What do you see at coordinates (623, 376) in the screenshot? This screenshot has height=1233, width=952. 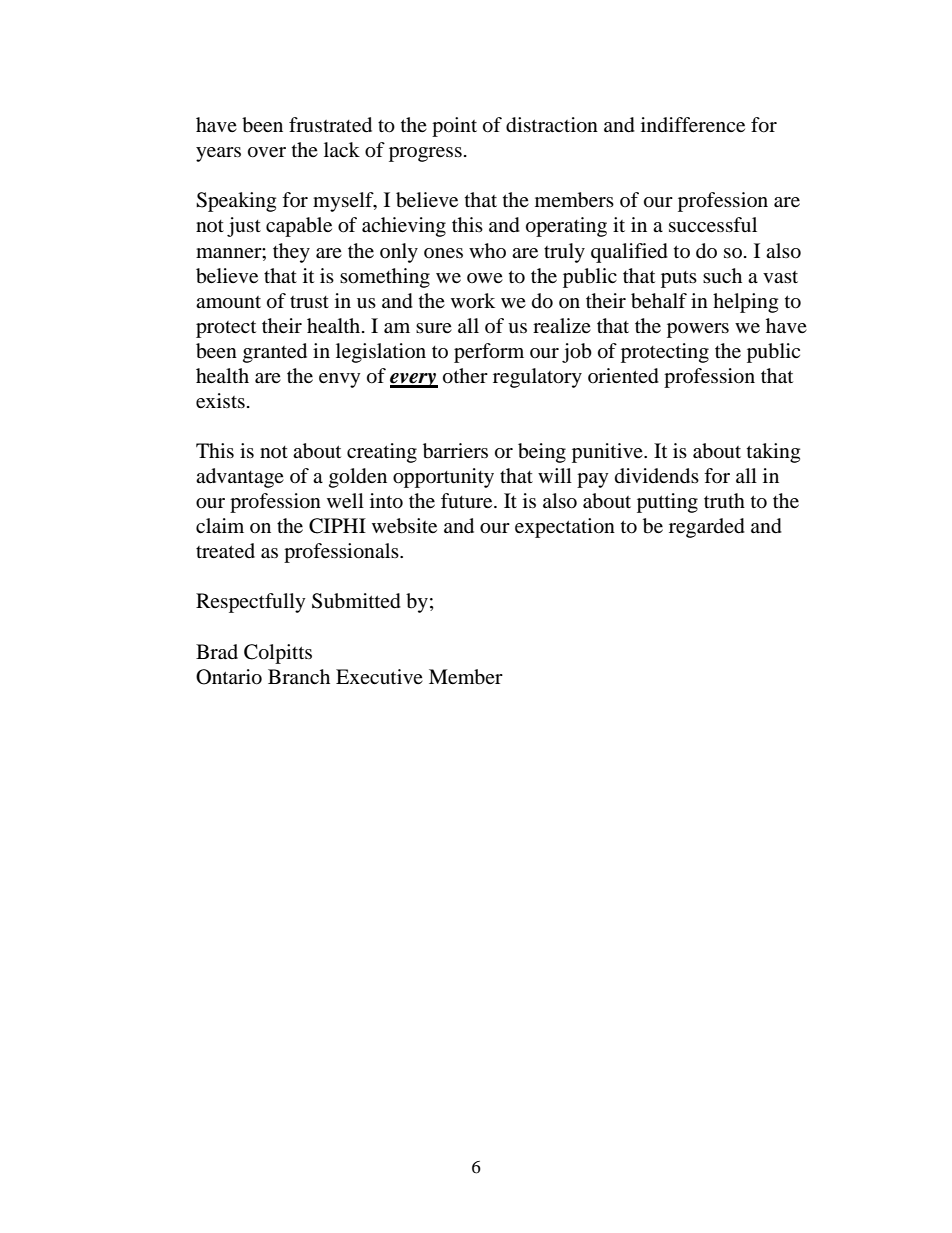 I see `oriented` at bounding box center [623, 376].
